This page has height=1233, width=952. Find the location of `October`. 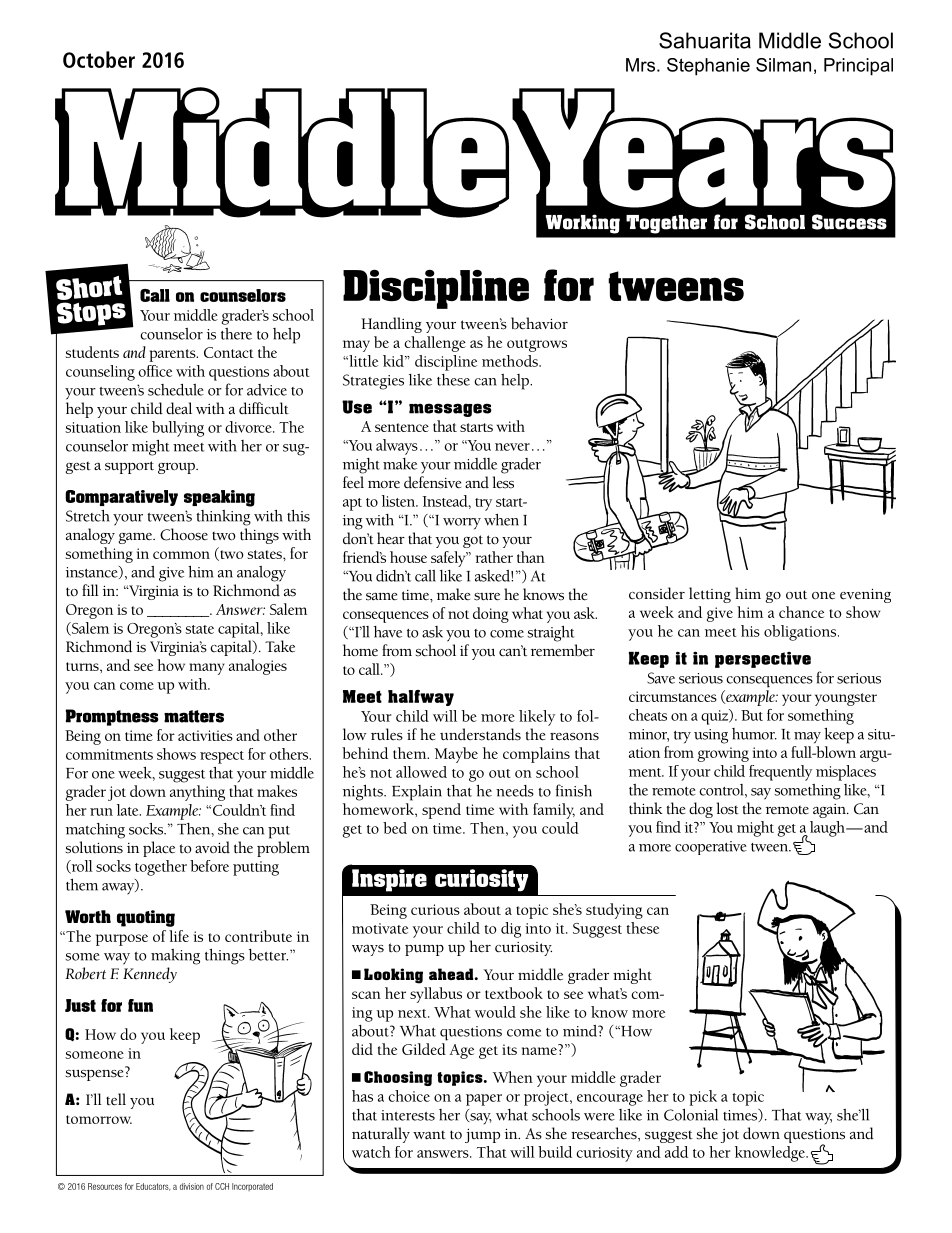

October is located at coordinates (99, 59).
